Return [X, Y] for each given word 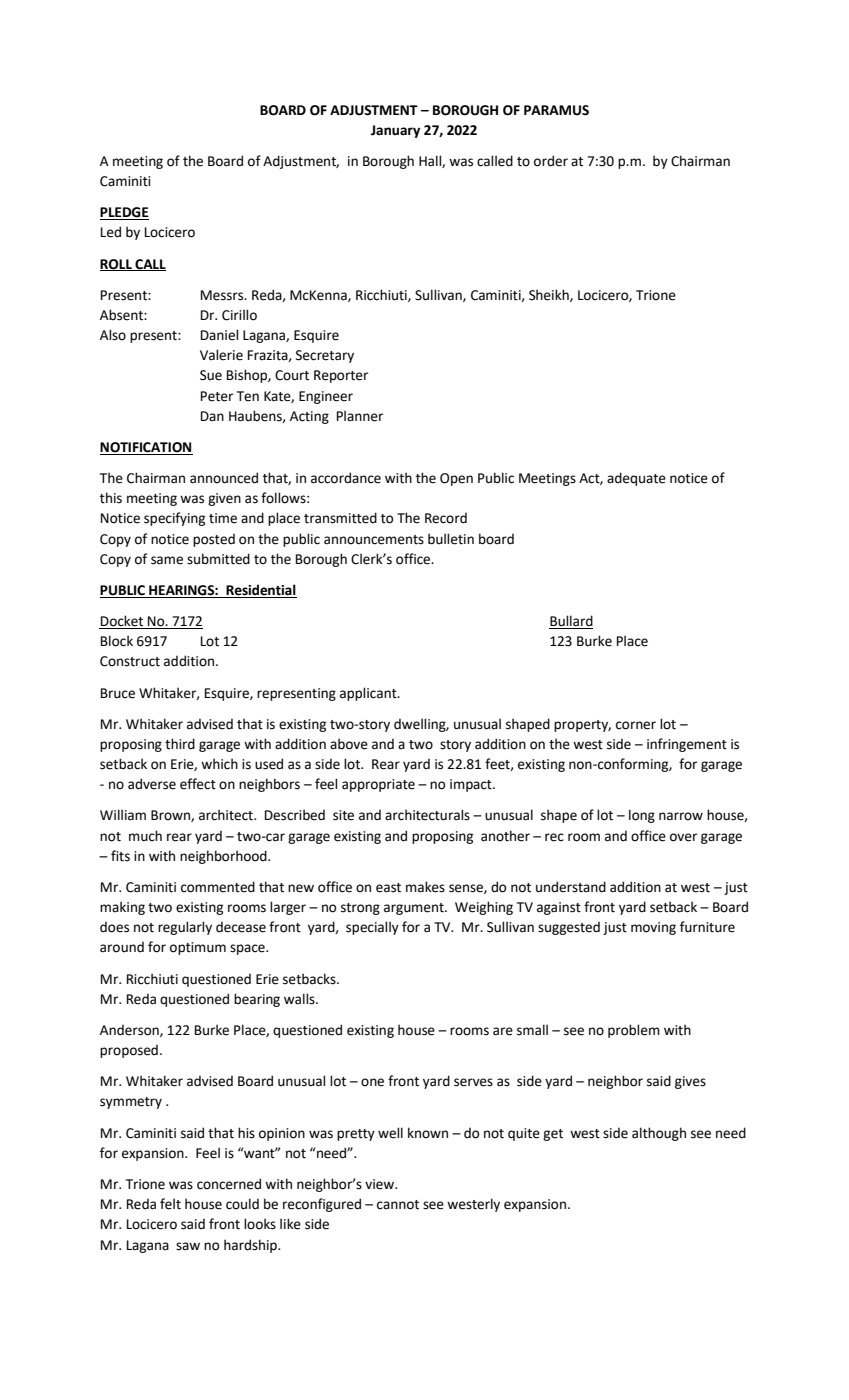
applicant [369, 694]
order [551, 161]
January [395, 131]
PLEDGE [124, 213]
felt [170, 1204]
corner [636, 725]
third [180, 744]
